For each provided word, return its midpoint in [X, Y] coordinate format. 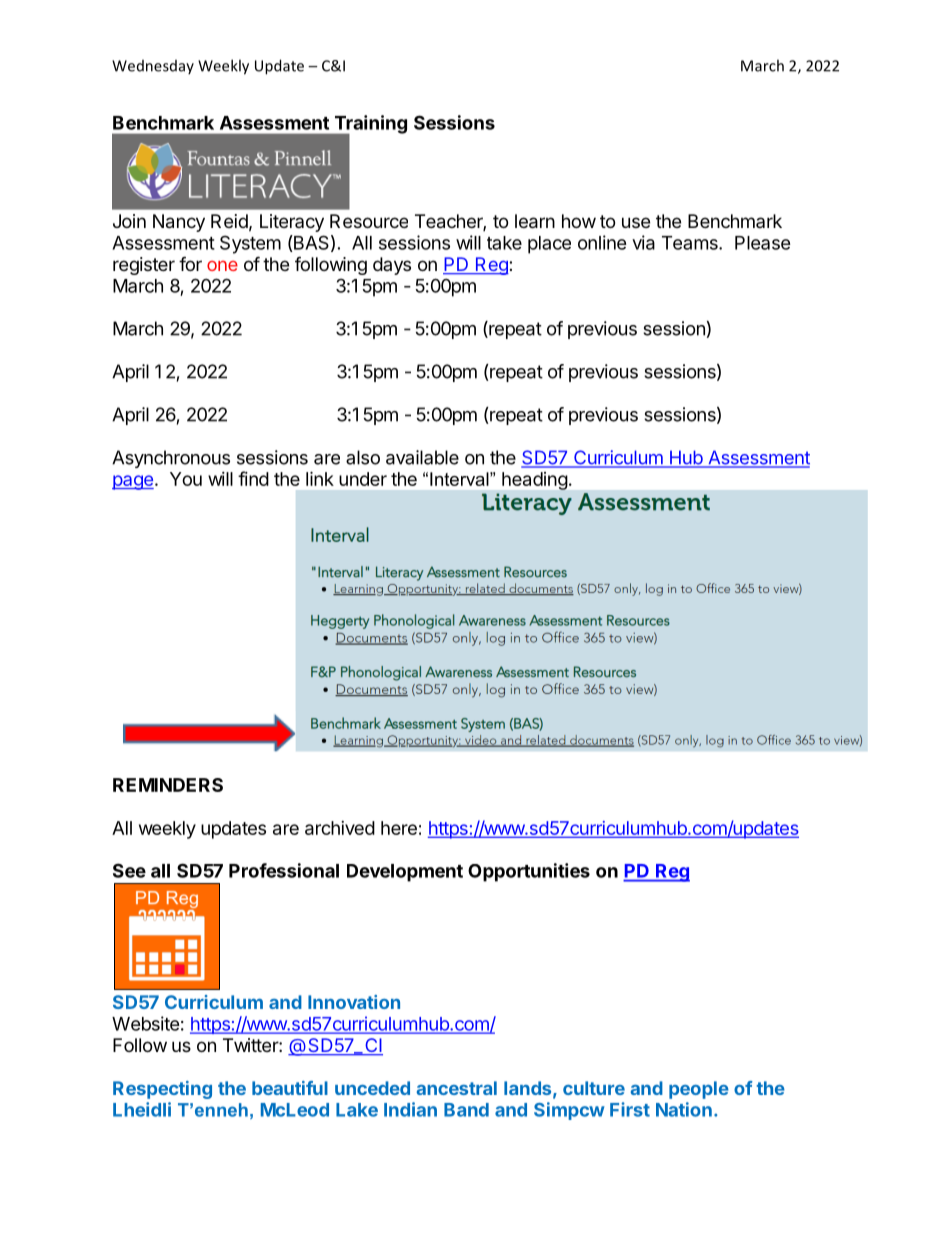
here [399, 828]
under [363, 479]
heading [534, 481]
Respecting [162, 1090]
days [392, 266]
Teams [691, 243]
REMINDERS [168, 785]
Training [369, 125]
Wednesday [153, 67]
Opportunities [529, 872]
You [186, 479]
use [636, 222]
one [222, 266]
